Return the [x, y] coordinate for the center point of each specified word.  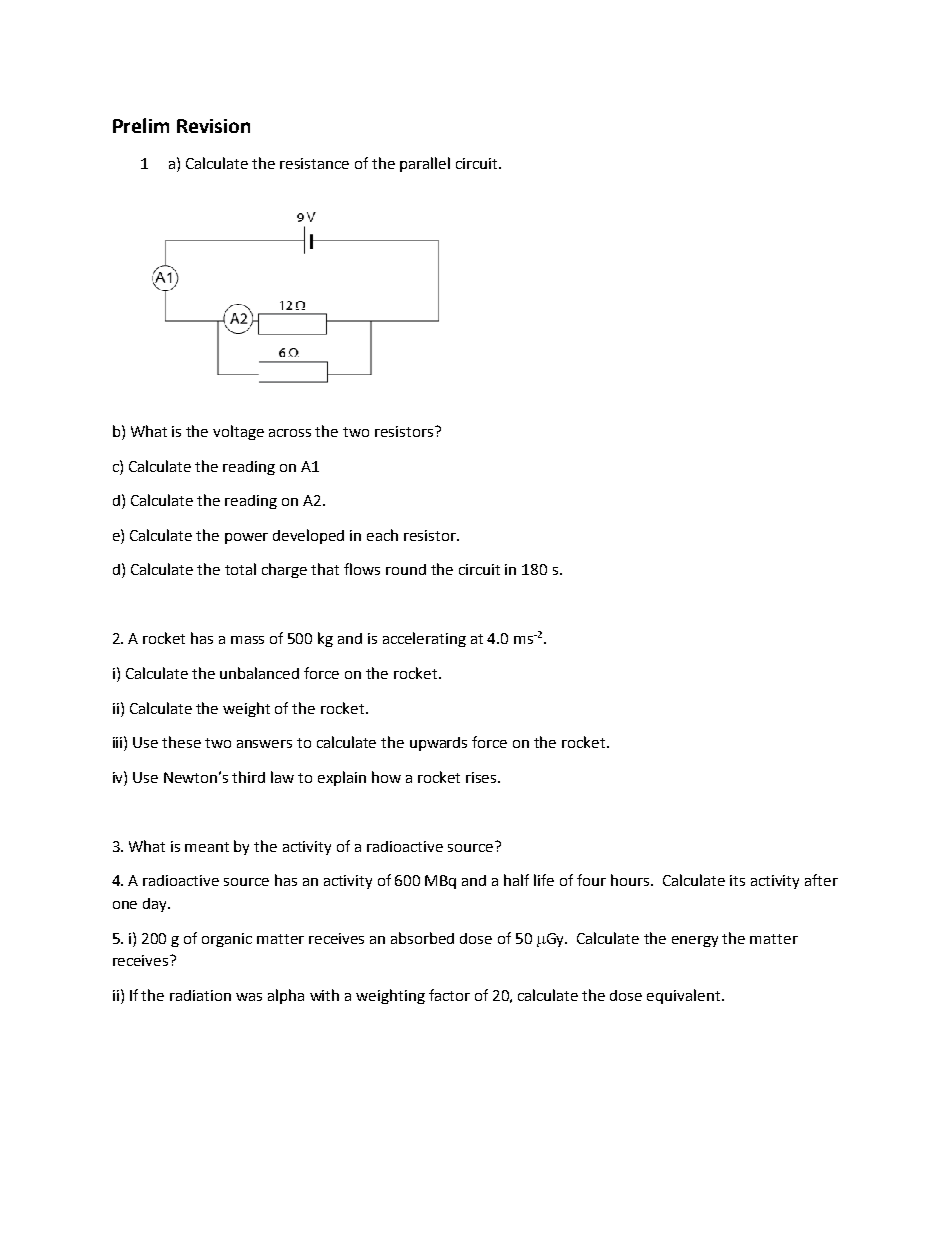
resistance [314, 163]
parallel [425, 164]
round [406, 569]
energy [695, 941]
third [248, 777]
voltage [238, 432]
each [382, 535]
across [290, 433]
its [737, 880]
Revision [213, 126]
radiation [200, 995]
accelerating [424, 639]
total [240, 569]
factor [449, 995]
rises [482, 777]
